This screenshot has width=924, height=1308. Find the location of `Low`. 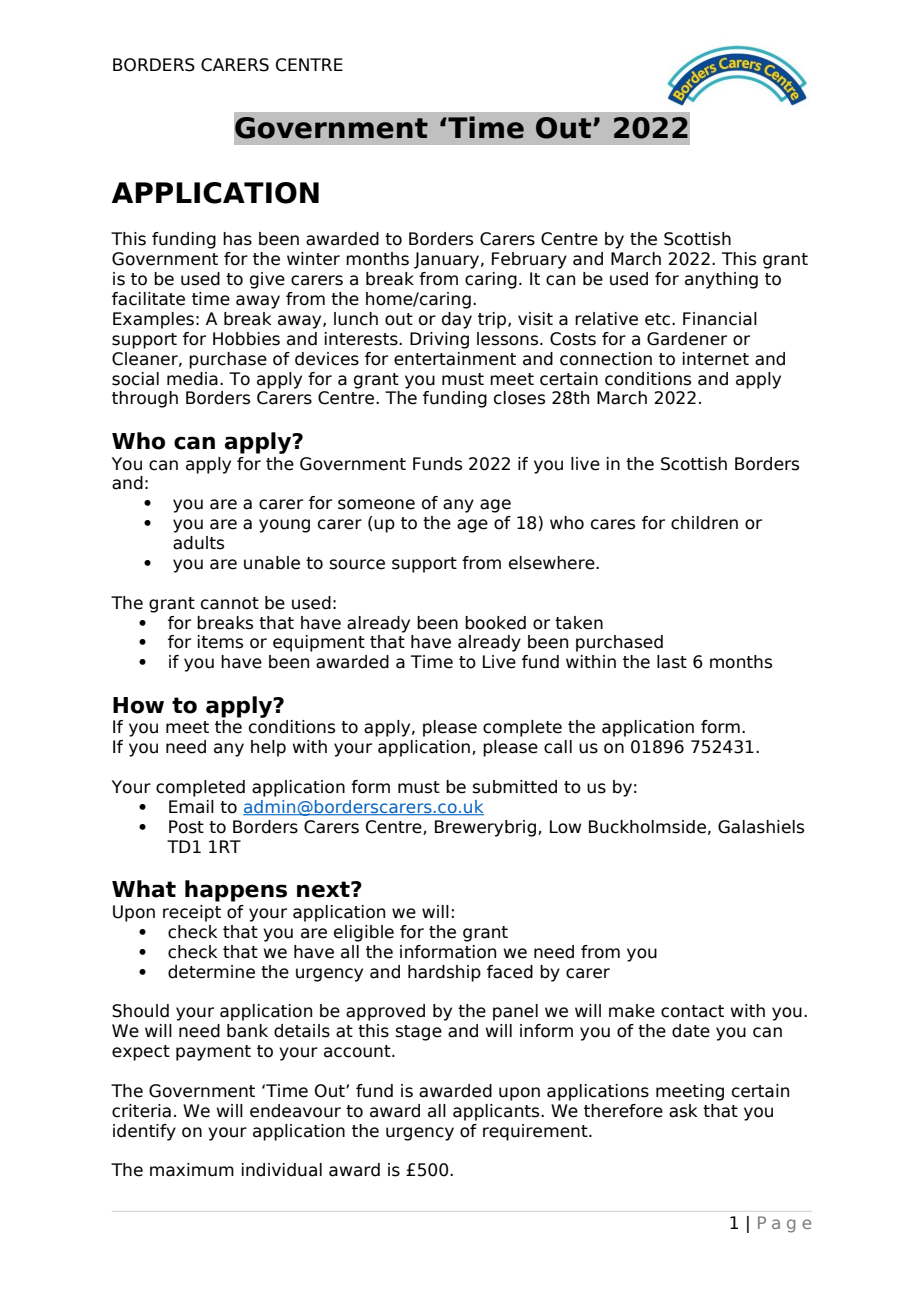

Low is located at coordinates (565, 827).
